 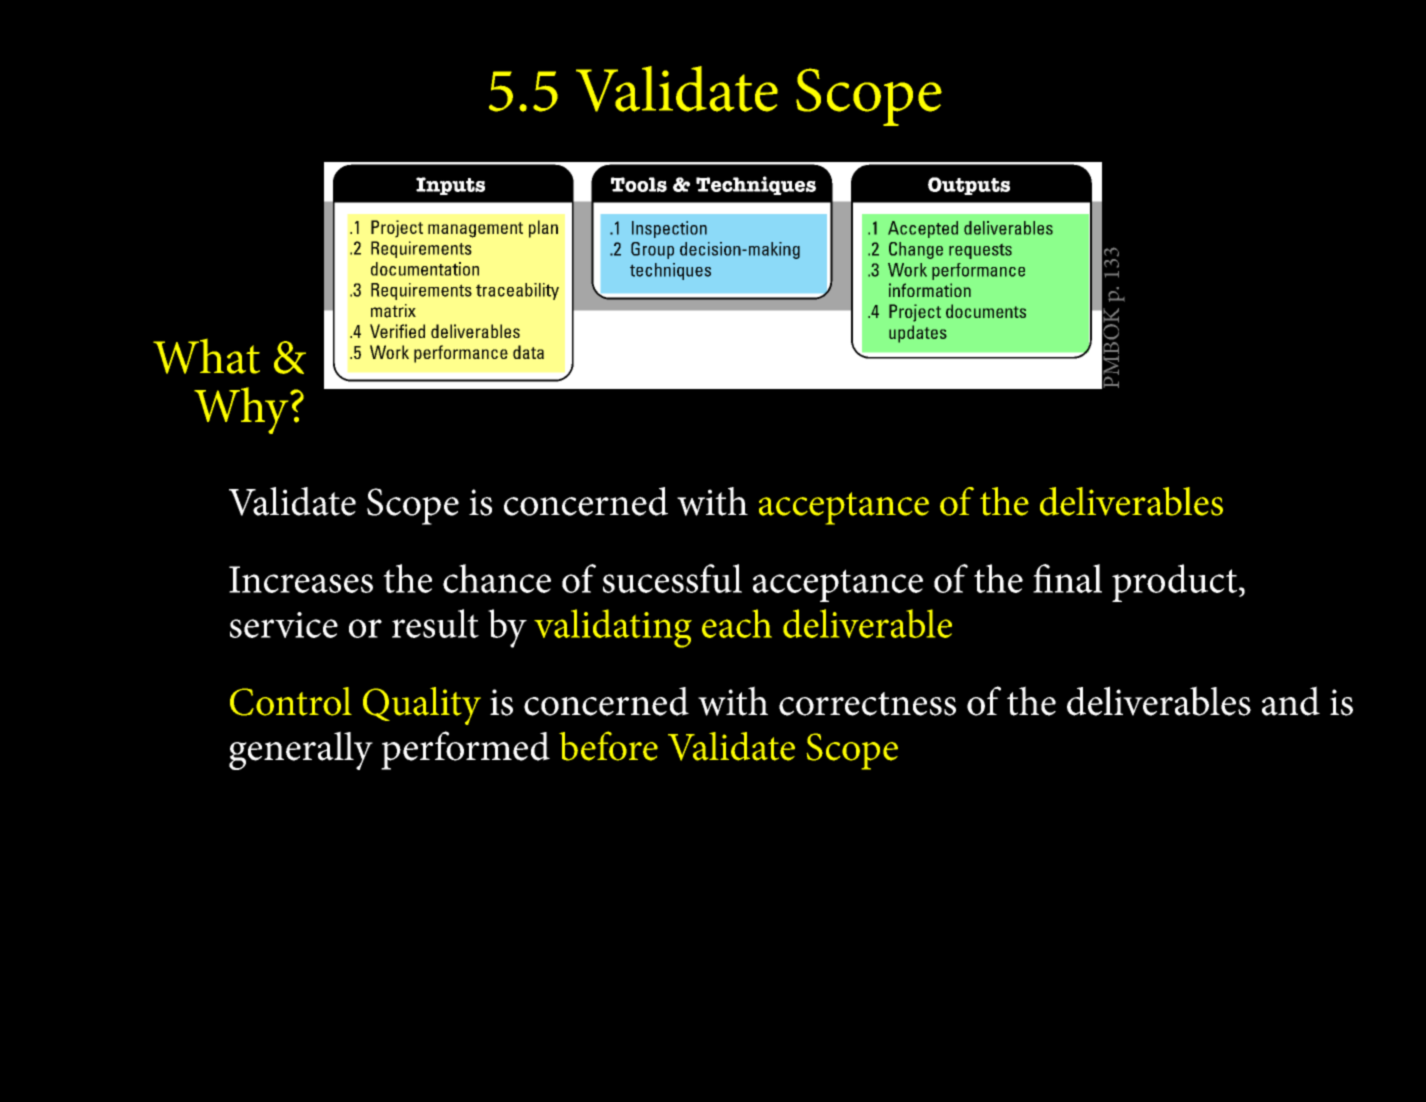 I want to click on Group, so click(x=652, y=250).
